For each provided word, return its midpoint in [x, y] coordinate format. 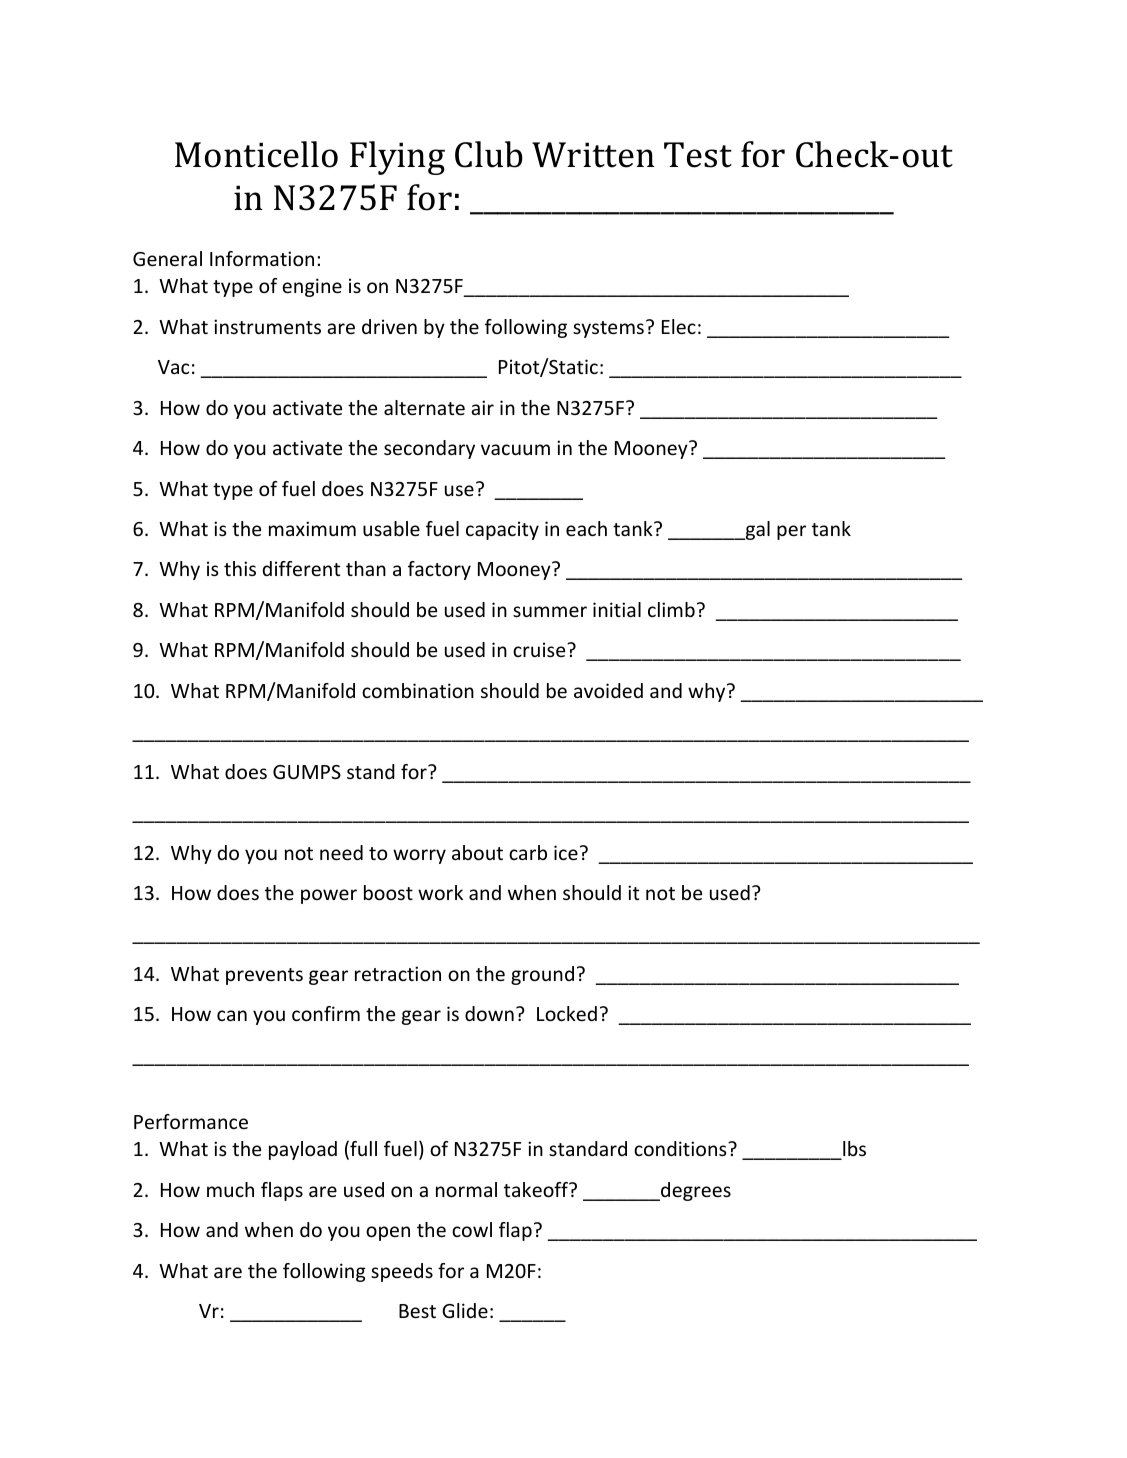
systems [608, 329]
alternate [424, 407]
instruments [267, 326]
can [232, 1015]
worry [419, 856]
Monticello [256, 154]
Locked [567, 1013]
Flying [397, 158]
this [240, 568]
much [230, 1189]
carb [528, 852]
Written [593, 155]
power [329, 896]
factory [439, 570]
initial [617, 609]
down [489, 1013]
